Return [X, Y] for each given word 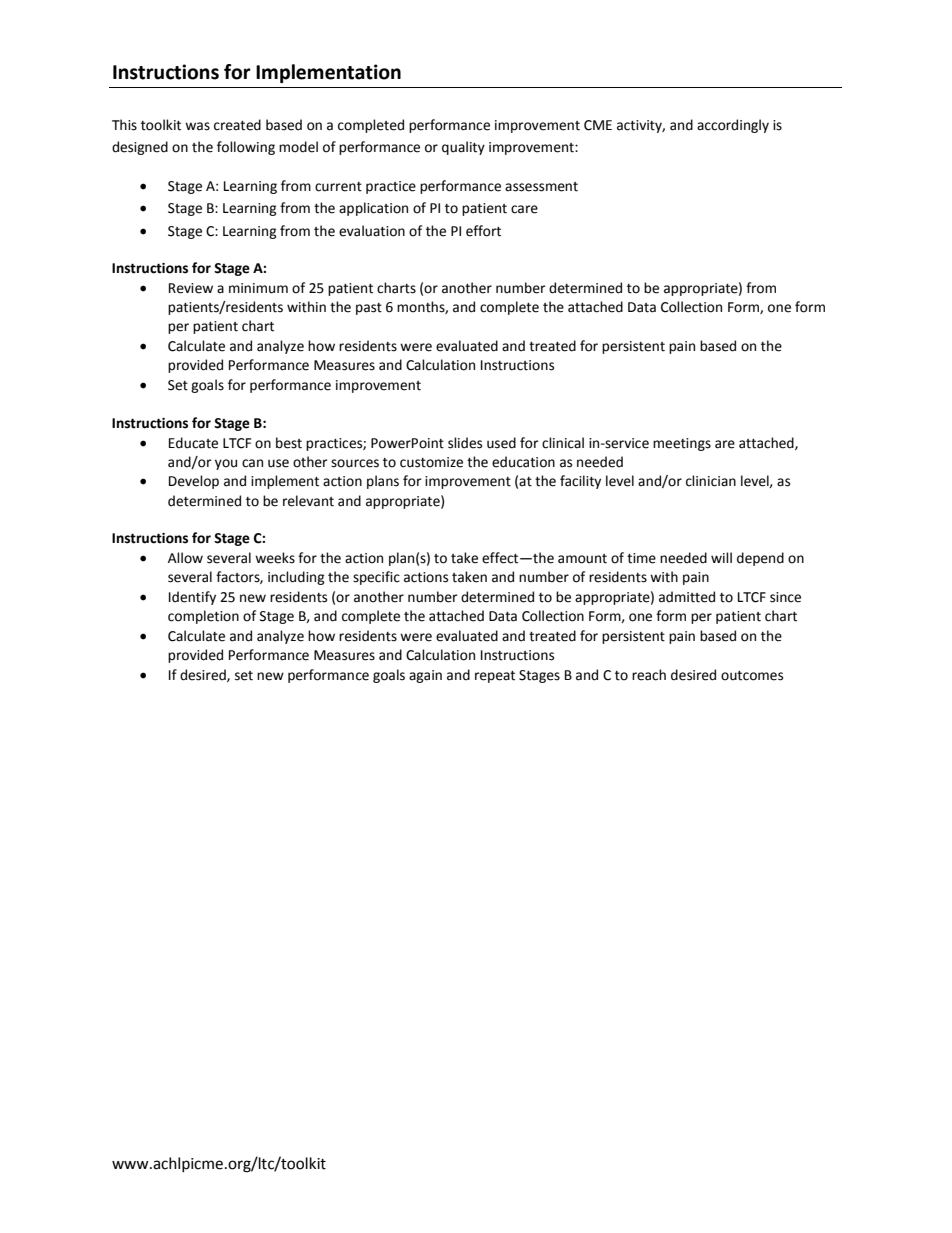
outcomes [752, 676]
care [524, 209]
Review [191, 288]
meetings [682, 444]
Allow [185, 558]
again [425, 676]
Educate [193, 443]
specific [376, 578]
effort [483, 231]
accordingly [733, 126]
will [721, 557]
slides [465, 443]
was [197, 126]
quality [463, 148]
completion [203, 617]
